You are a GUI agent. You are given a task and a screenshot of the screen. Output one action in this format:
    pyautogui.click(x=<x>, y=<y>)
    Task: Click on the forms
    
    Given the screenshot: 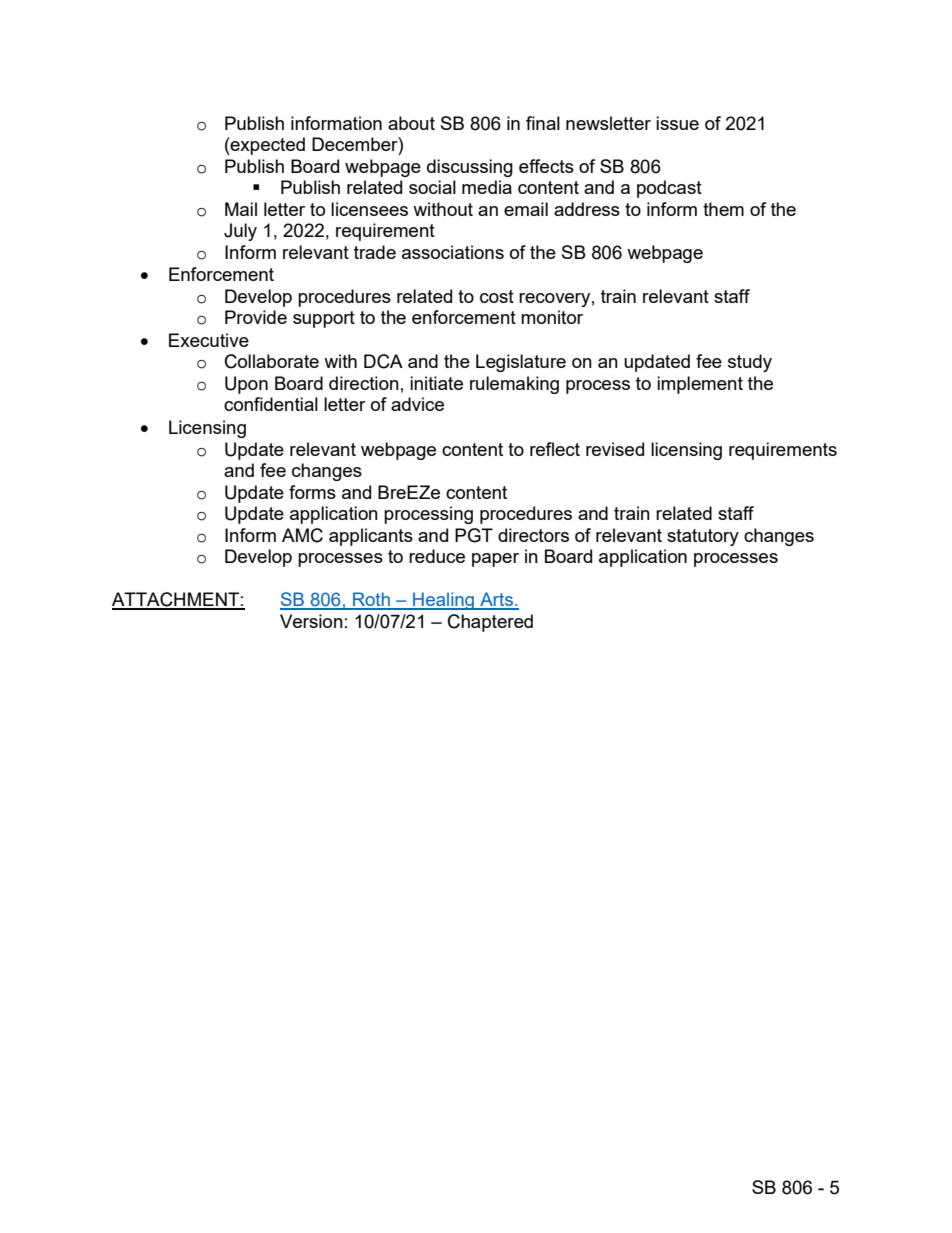 What is the action you would take?
    pyautogui.click(x=312, y=492)
